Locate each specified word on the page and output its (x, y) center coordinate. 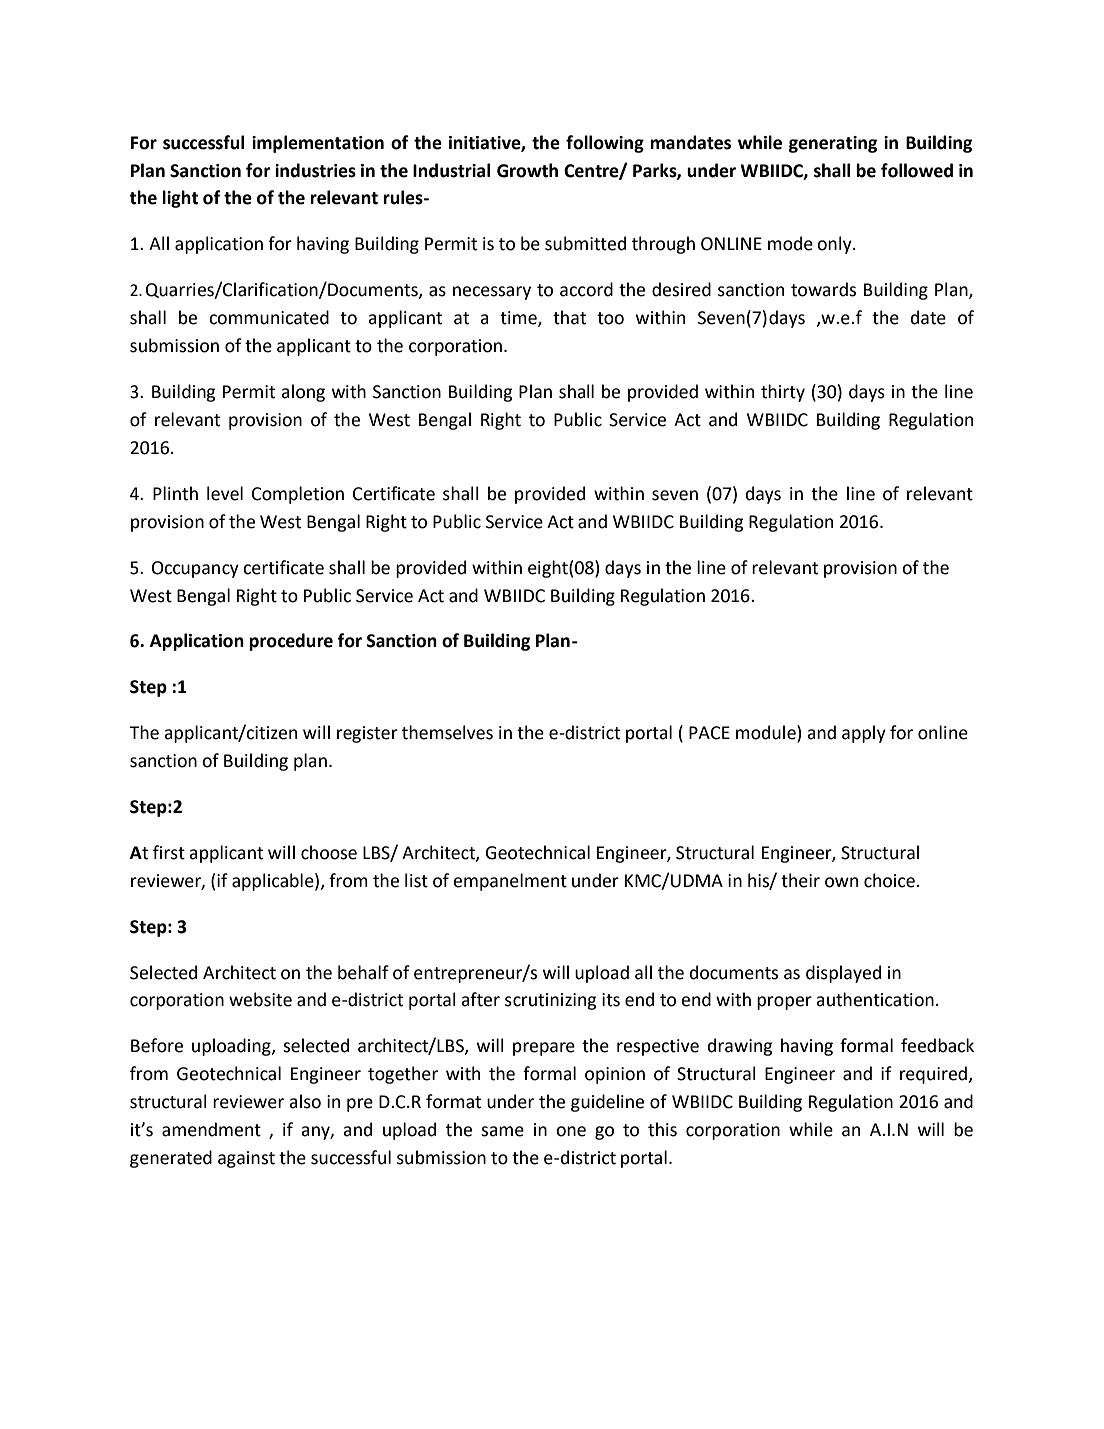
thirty (783, 393)
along (303, 393)
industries (315, 170)
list (416, 880)
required (933, 1075)
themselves (447, 732)
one (571, 1131)
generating (833, 144)
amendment (211, 1129)
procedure (291, 642)
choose (329, 852)
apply (864, 734)
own (841, 882)
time (519, 319)
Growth (527, 170)
